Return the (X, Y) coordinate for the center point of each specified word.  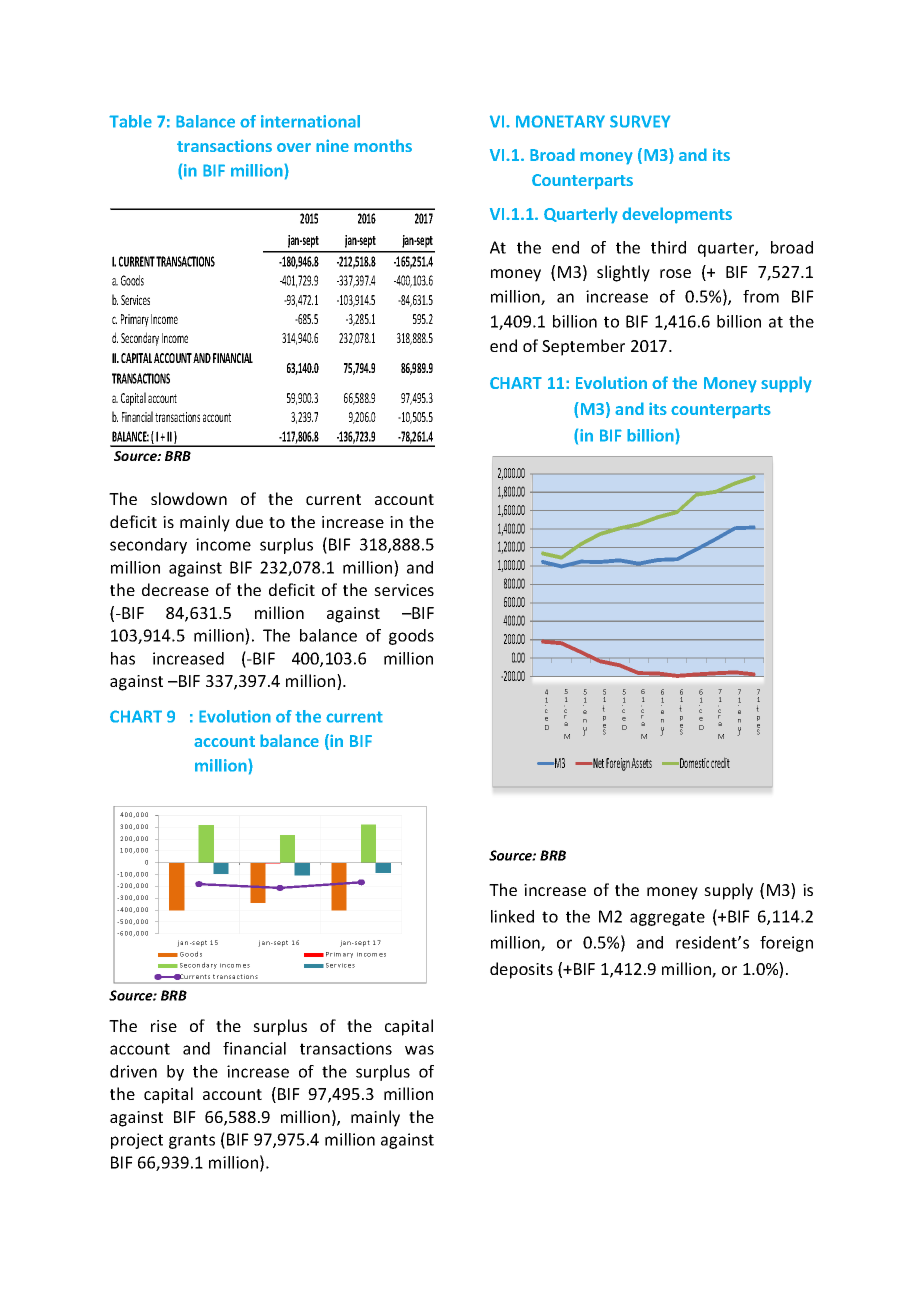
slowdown (189, 498)
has (123, 658)
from (761, 296)
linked (512, 916)
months (383, 145)
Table (130, 121)
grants (192, 1141)
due (249, 521)
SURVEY (640, 121)
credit (720, 762)
